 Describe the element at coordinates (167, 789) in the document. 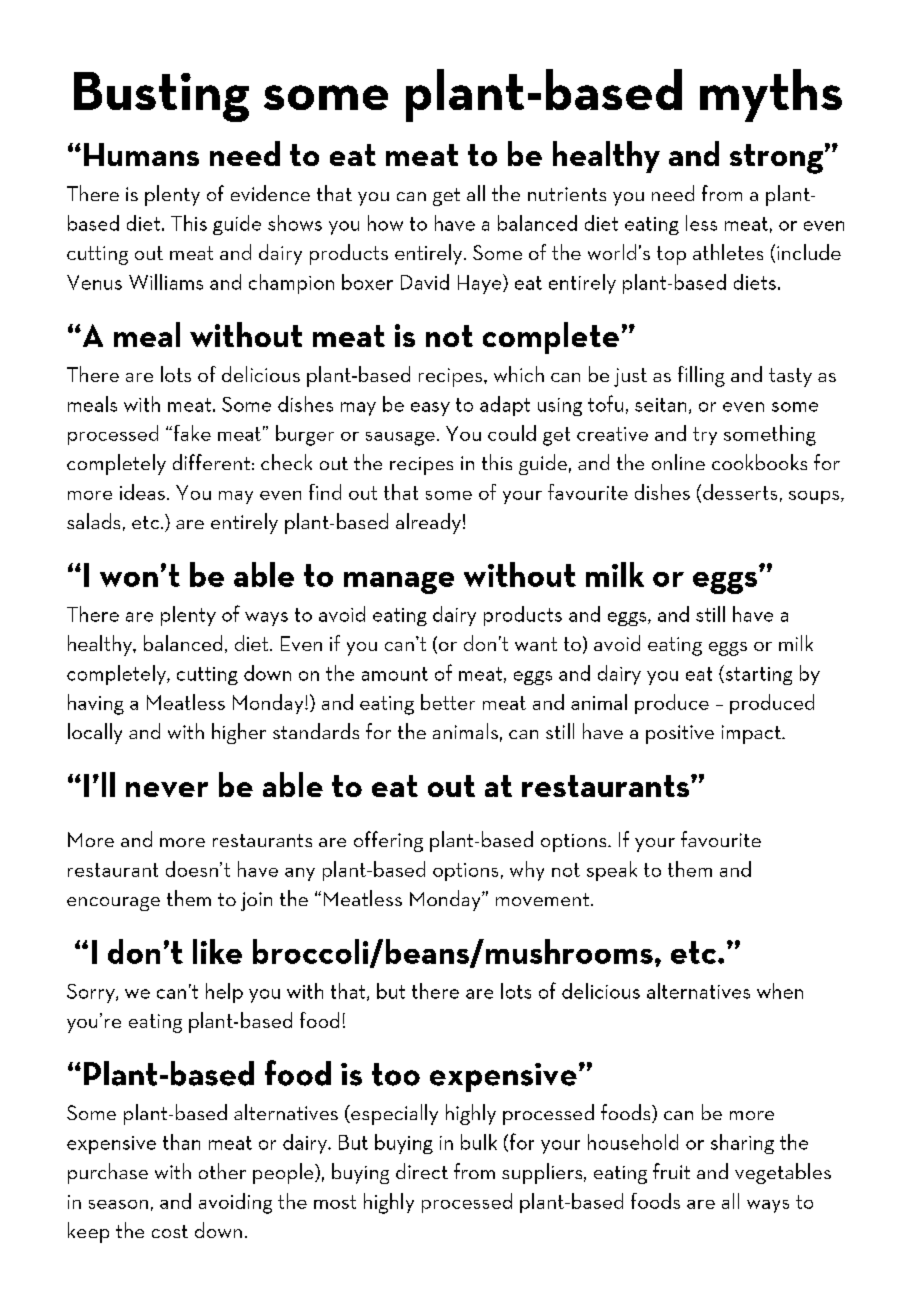

I see `never` at that location.
